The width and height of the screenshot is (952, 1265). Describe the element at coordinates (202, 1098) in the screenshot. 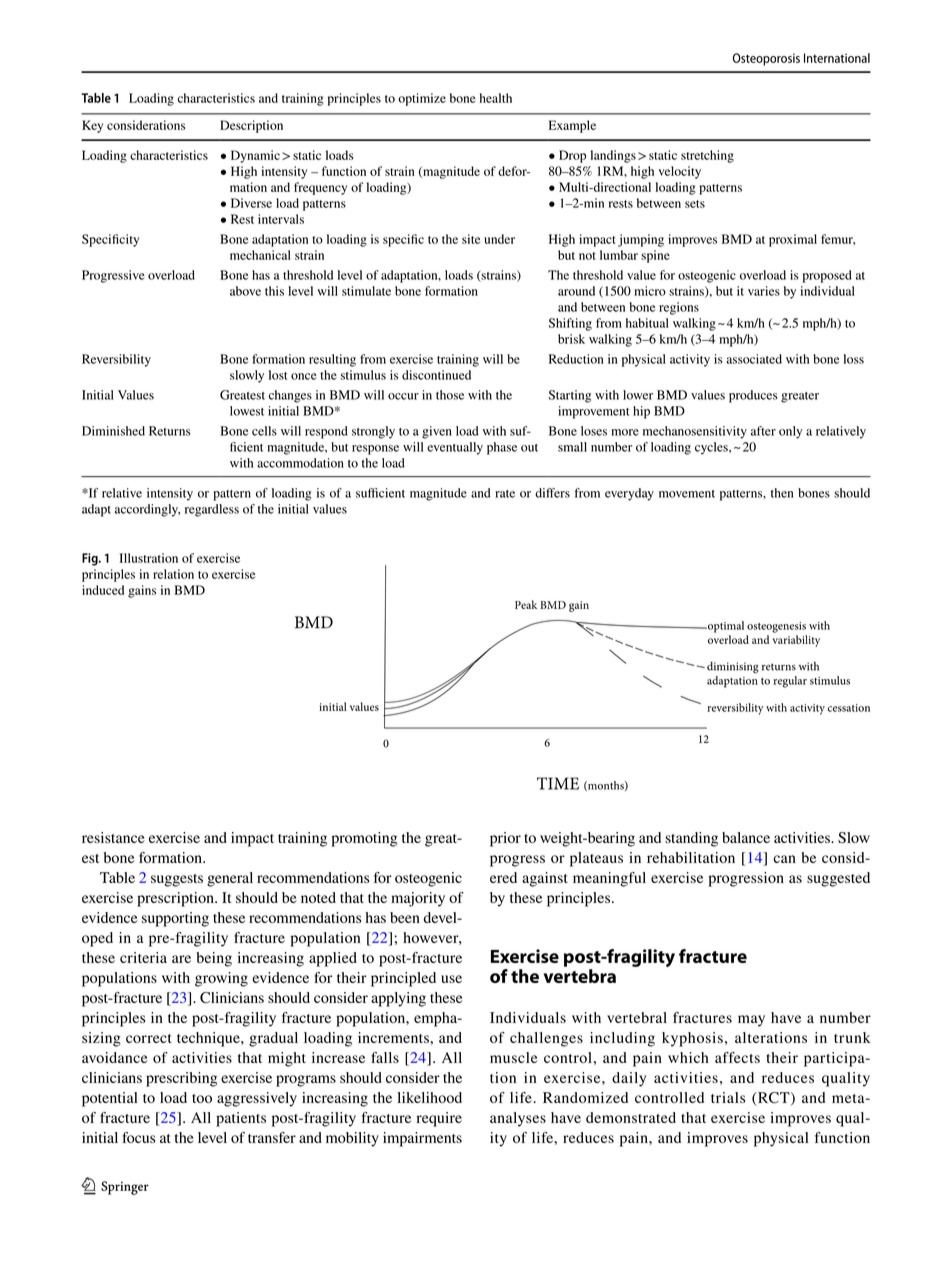

I see `too` at that location.
